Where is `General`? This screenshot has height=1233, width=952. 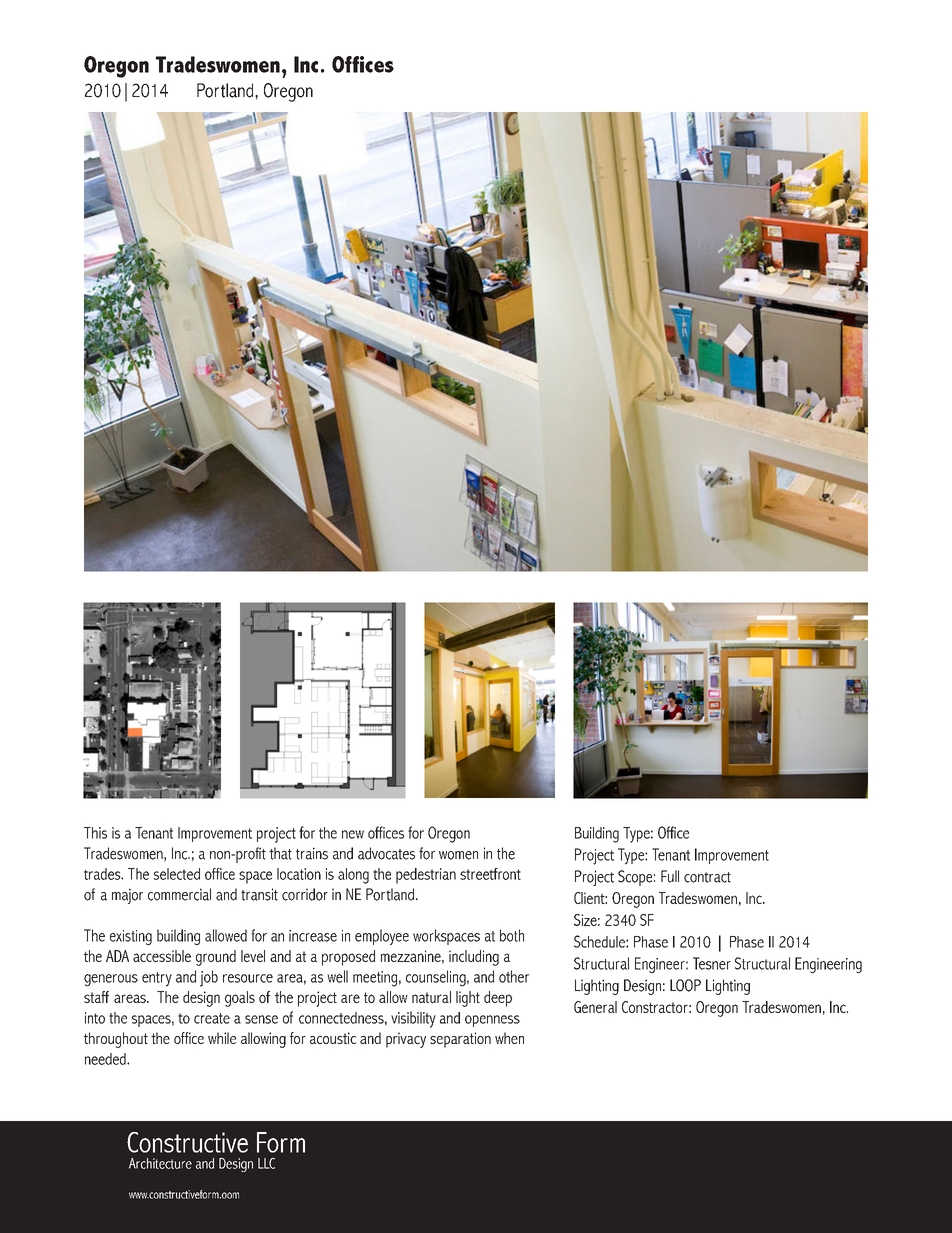 General is located at coordinates (595, 1007).
